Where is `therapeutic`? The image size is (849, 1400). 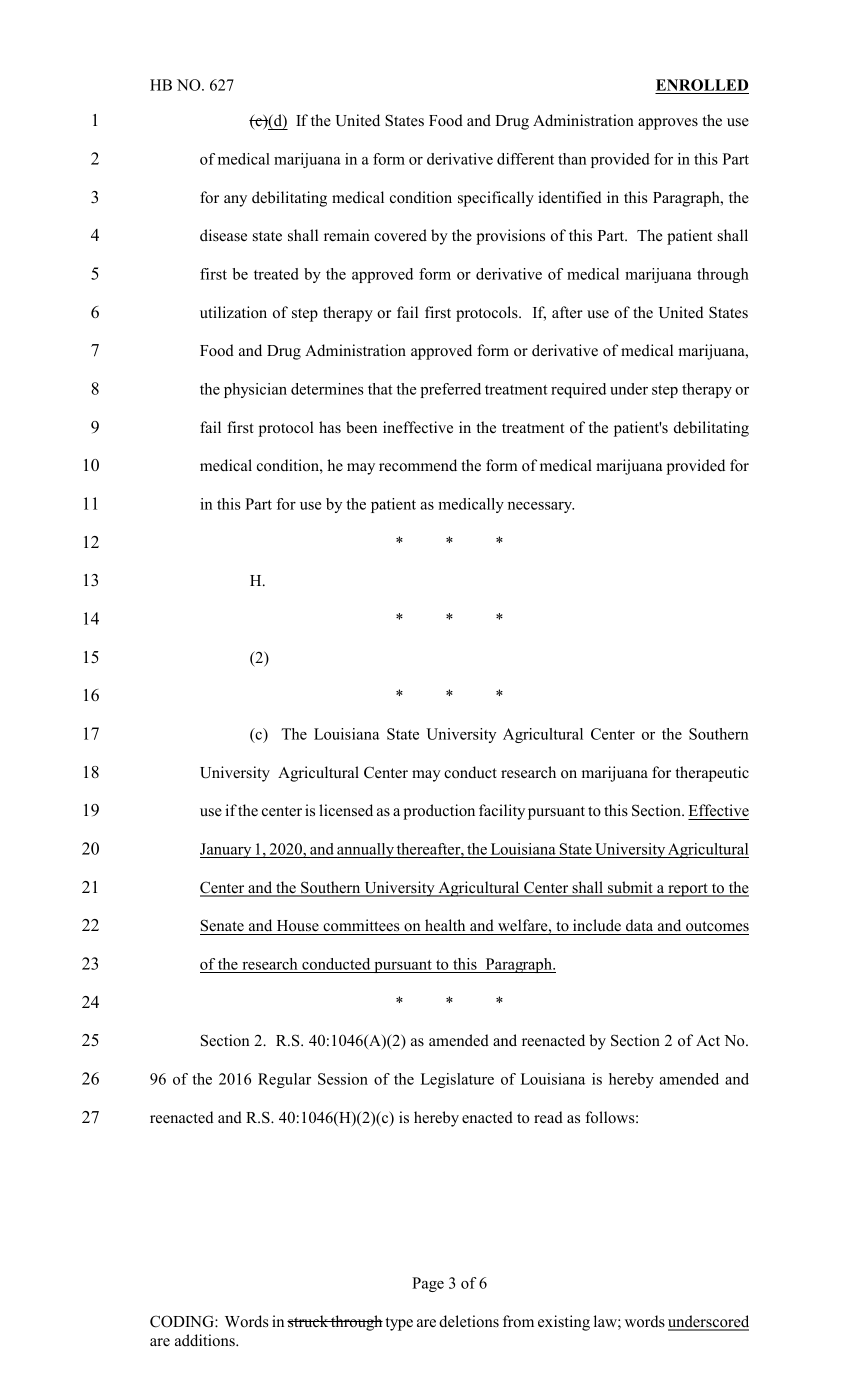
therapeutic is located at coordinates (712, 774).
